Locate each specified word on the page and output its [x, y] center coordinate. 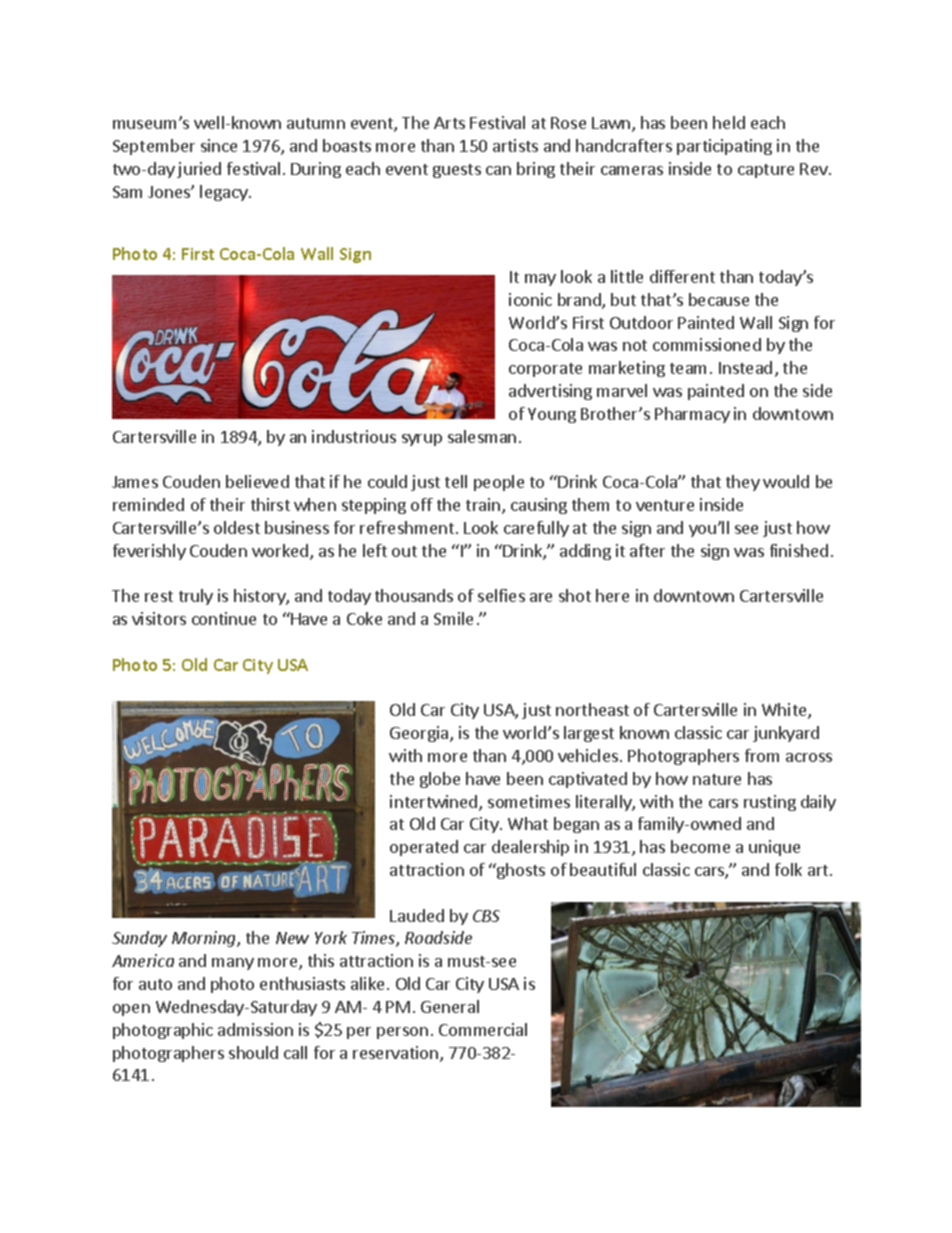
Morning [205, 939]
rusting [770, 803]
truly [196, 597]
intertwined [435, 803]
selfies [501, 595]
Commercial [483, 1029]
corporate [545, 370]
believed [257, 481]
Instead [745, 367]
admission [255, 1029]
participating [724, 147]
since [219, 145]
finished [799, 550]
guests [457, 171]
